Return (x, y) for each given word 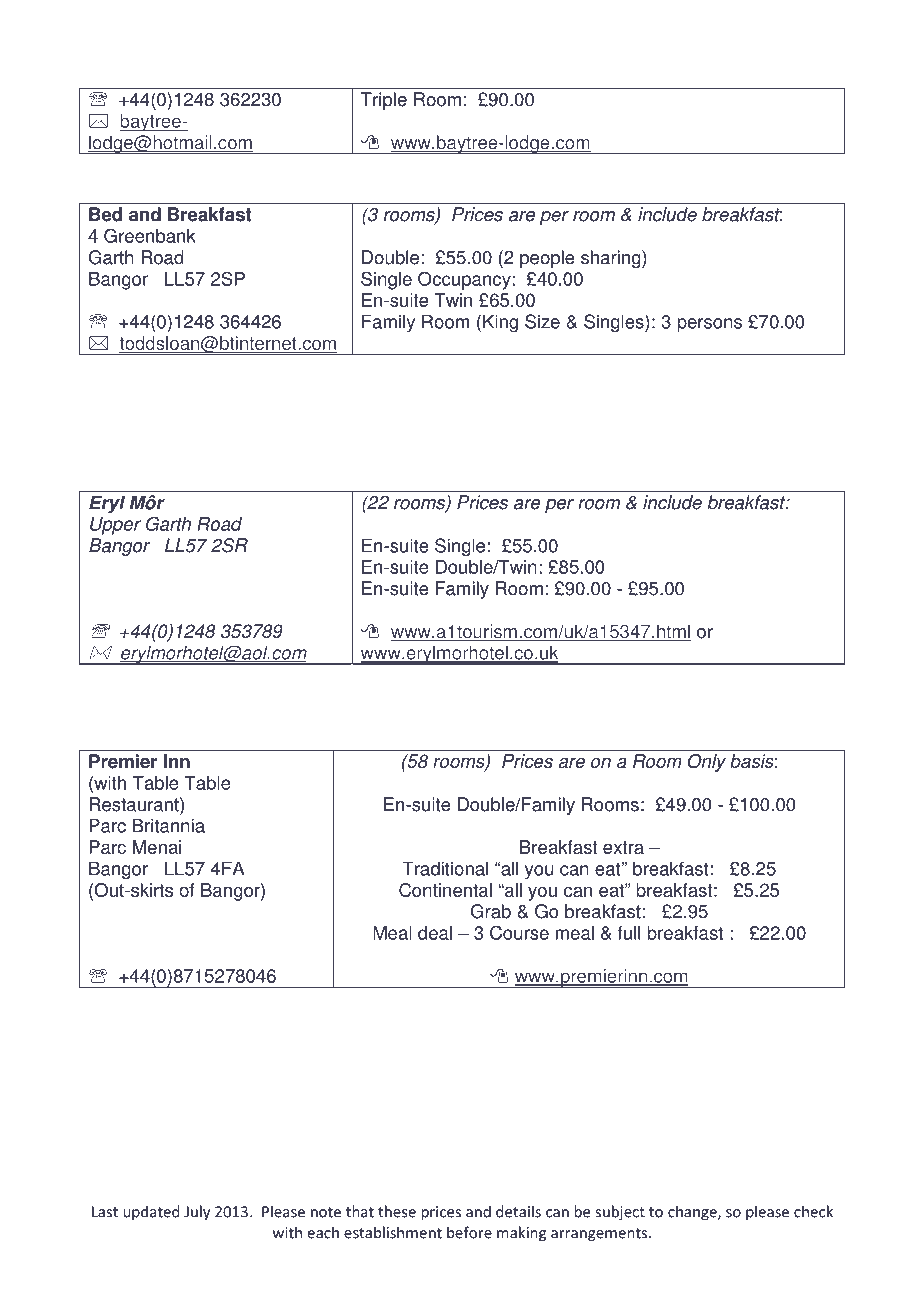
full (629, 933)
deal (435, 933)
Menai (157, 847)
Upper (115, 526)
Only (707, 763)
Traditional (445, 868)
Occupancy (465, 280)
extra (623, 847)
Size (542, 321)
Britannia (169, 825)
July (197, 1213)
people (547, 259)
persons (709, 325)
